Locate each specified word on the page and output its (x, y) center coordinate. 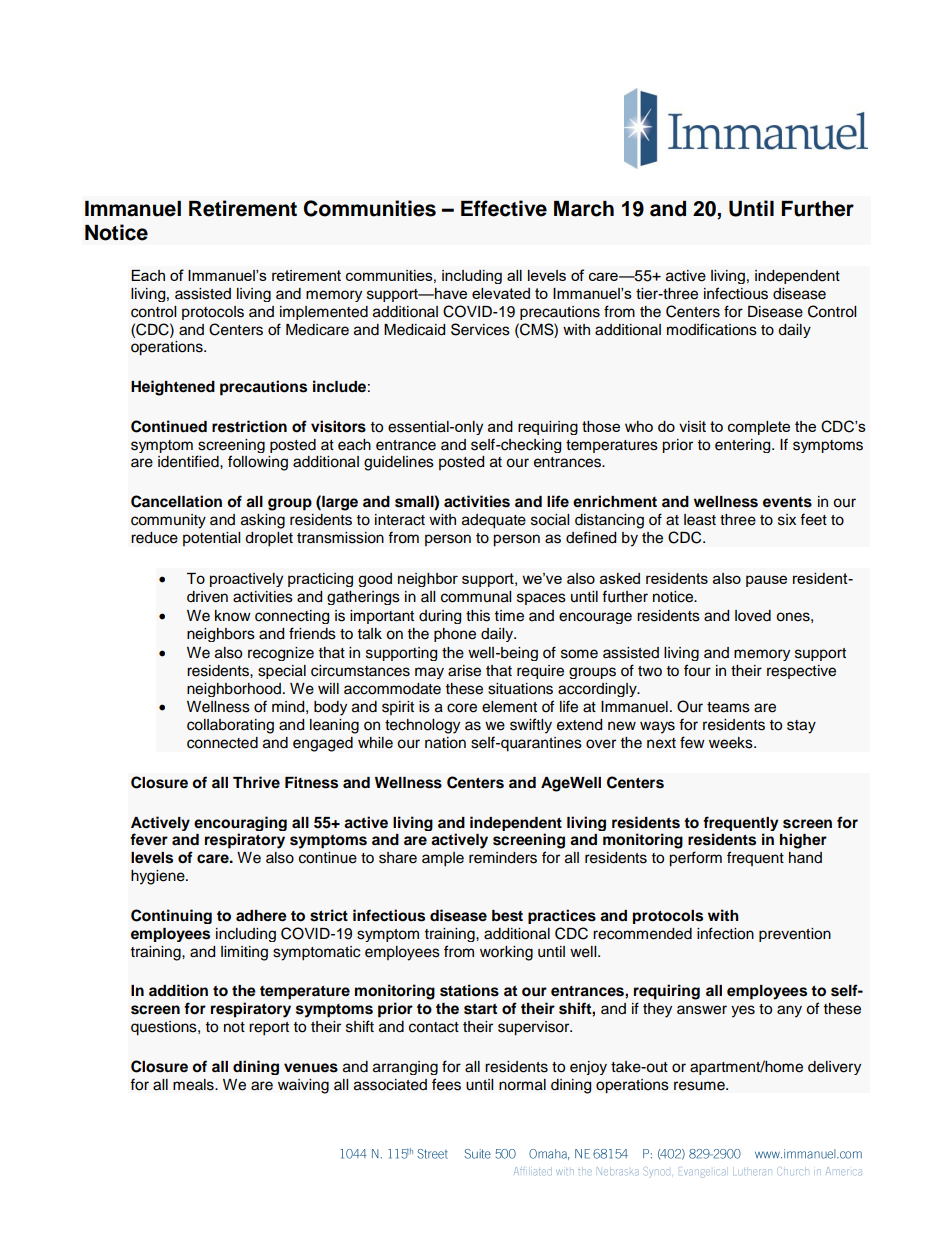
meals (194, 1085)
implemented (324, 313)
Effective (504, 208)
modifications (712, 329)
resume (700, 1086)
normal (522, 1085)
